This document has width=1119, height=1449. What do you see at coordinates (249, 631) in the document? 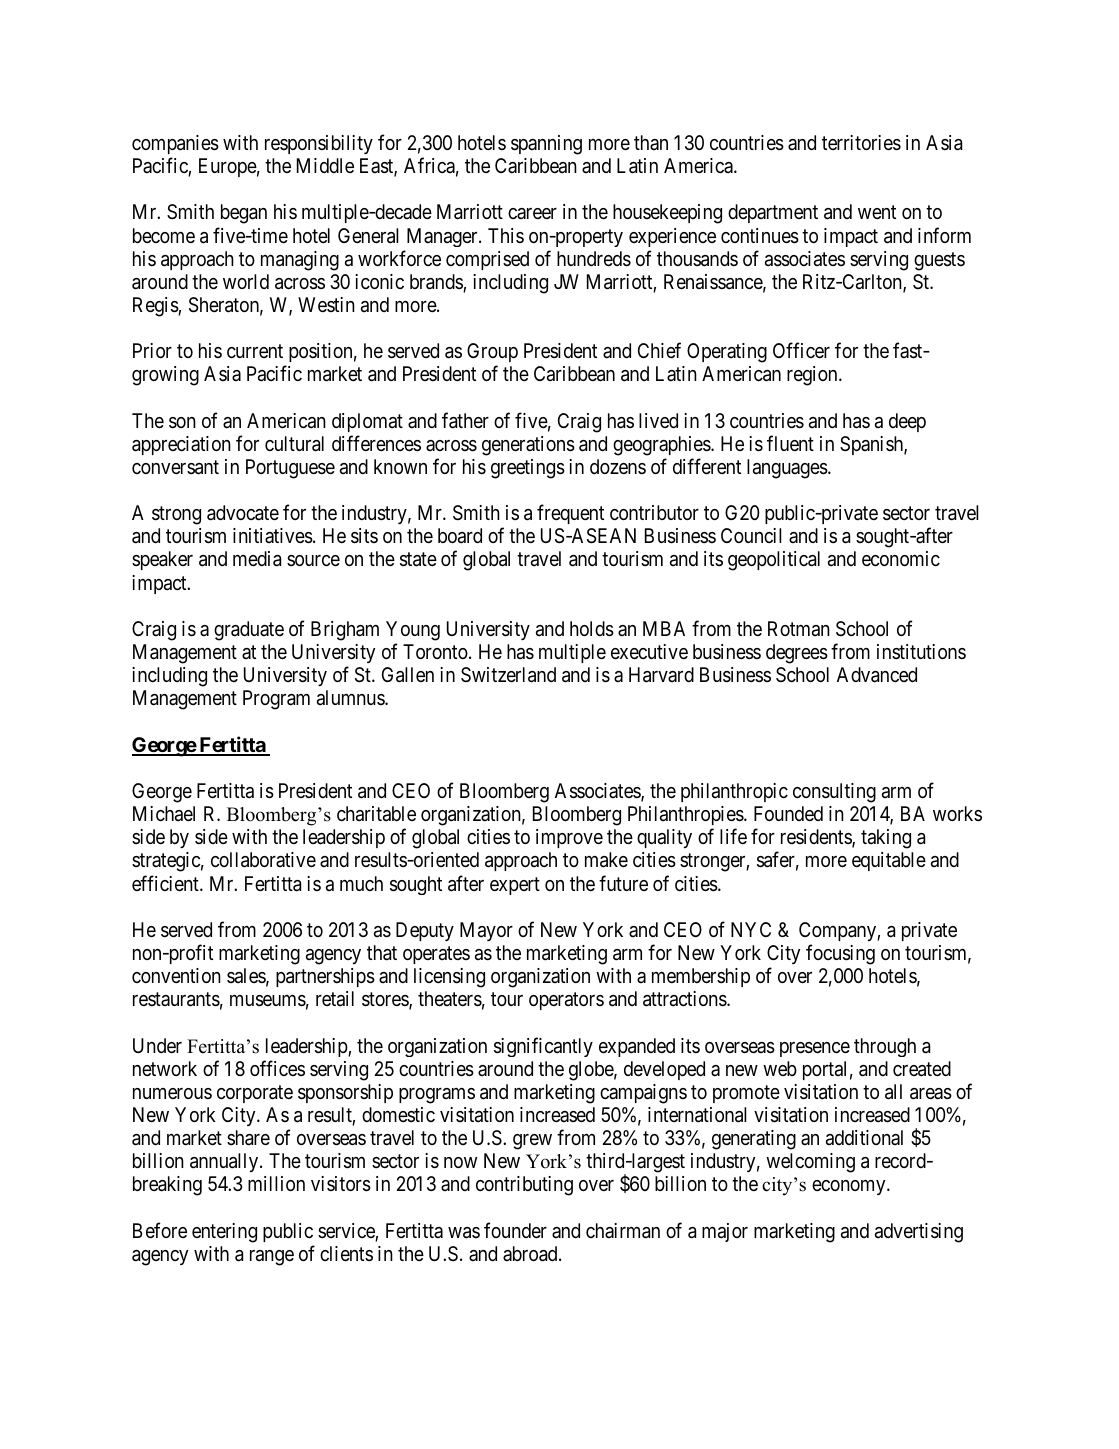
I see `graduate` at bounding box center [249, 631].
